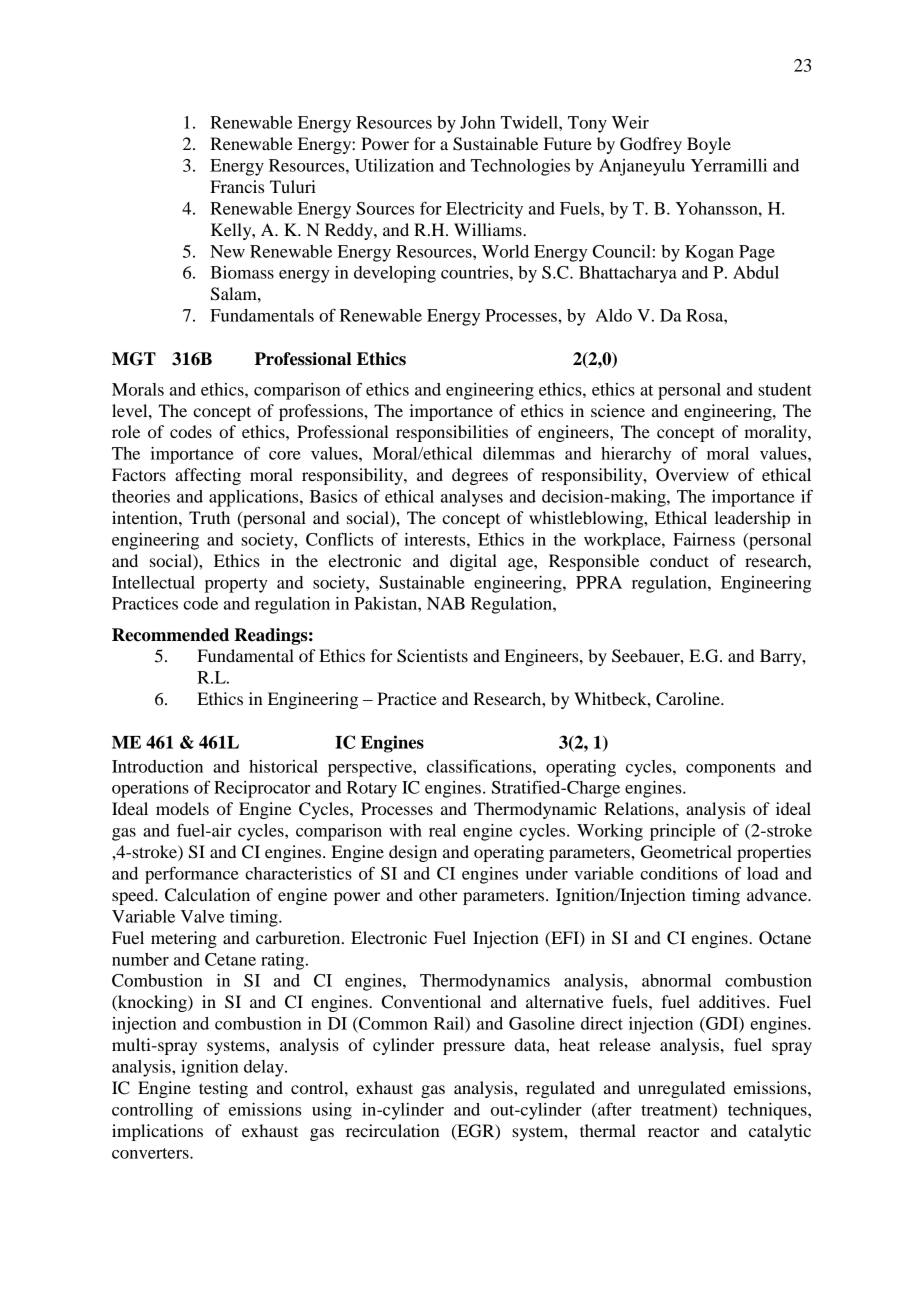 The height and width of the screenshot is (1308, 924). I want to click on models, so click(182, 808).
